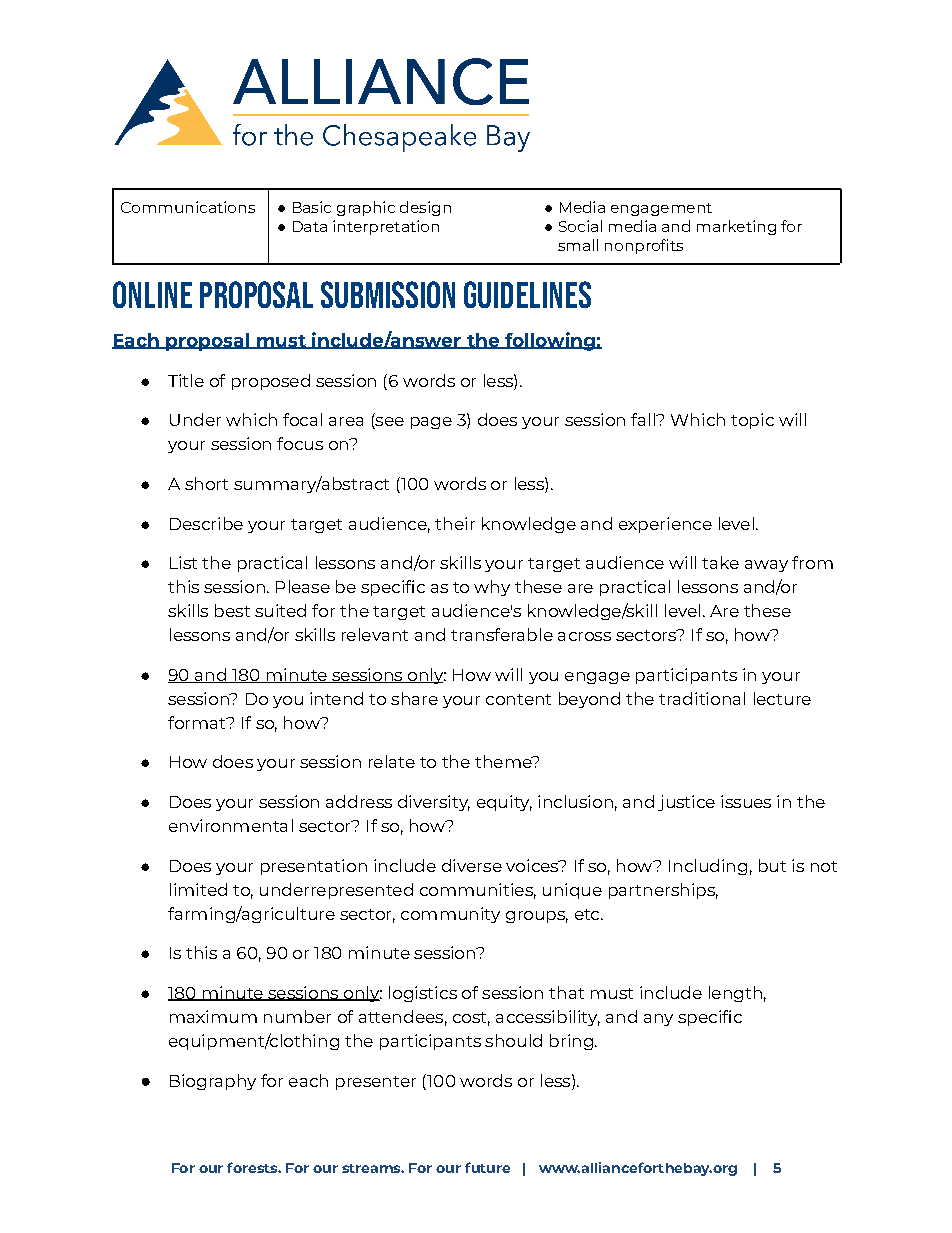 The image size is (952, 1233). What do you see at coordinates (782, 698) in the screenshot?
I see `lecture` at bounding box center [782, 698].
